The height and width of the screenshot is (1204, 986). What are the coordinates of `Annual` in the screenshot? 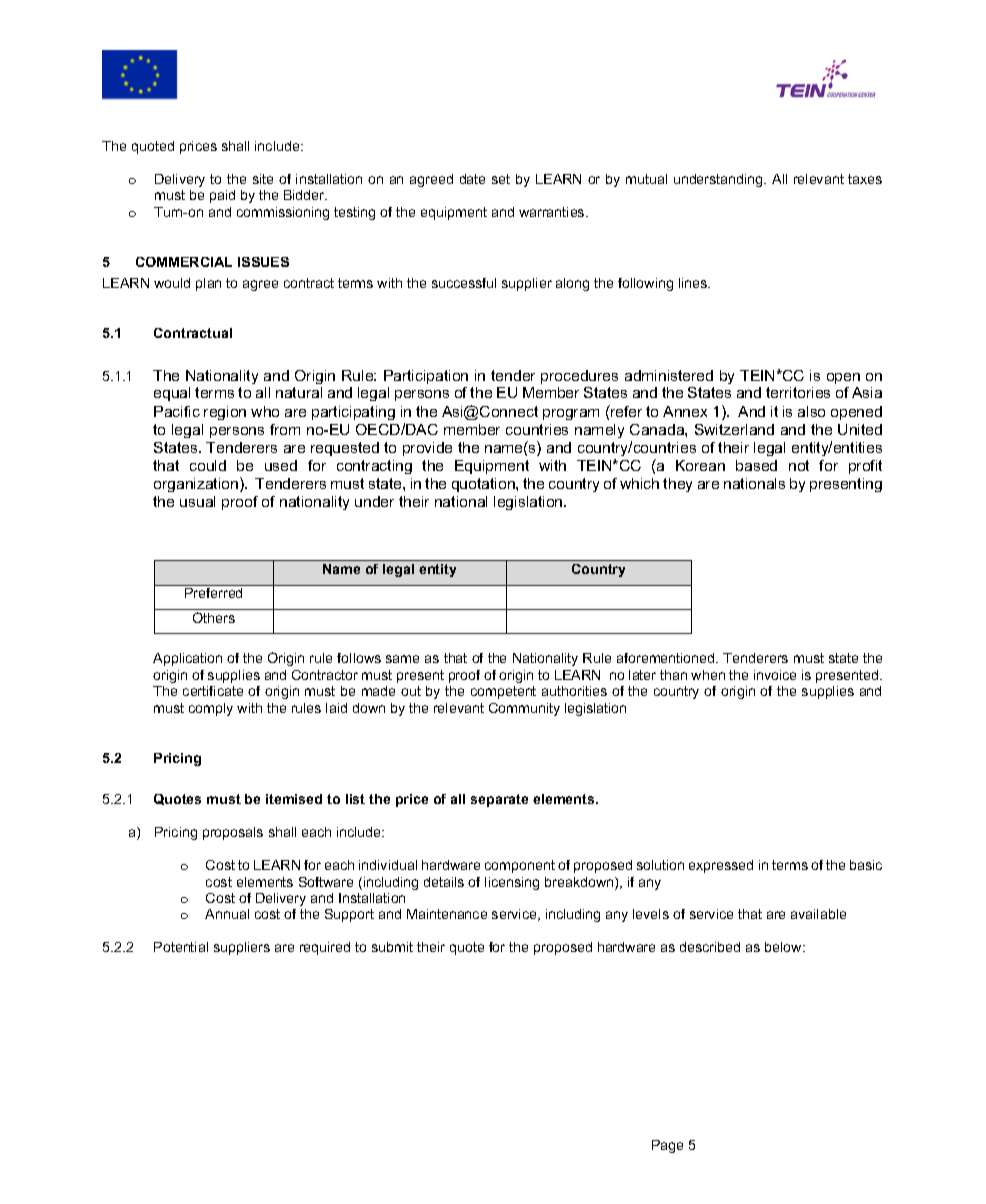 It's located at (227, 914).
